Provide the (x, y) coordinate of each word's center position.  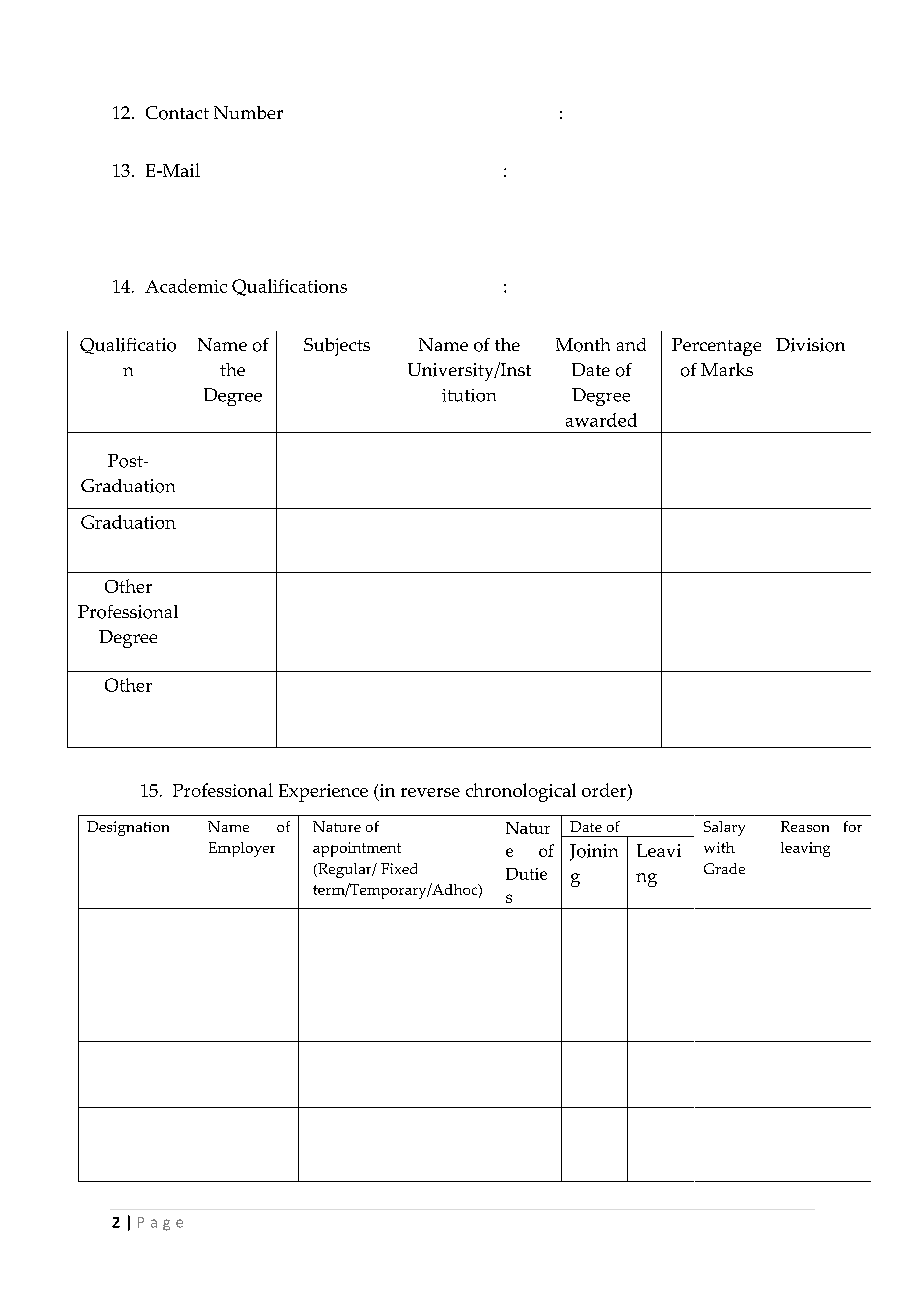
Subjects (337, 347)
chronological (521, 792)
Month (583, 345)
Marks (727, 369)
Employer (242, 849)
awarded (601, 420)
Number (248, 112)
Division (810, 345)
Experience (323, 793)
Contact (177, 113)
